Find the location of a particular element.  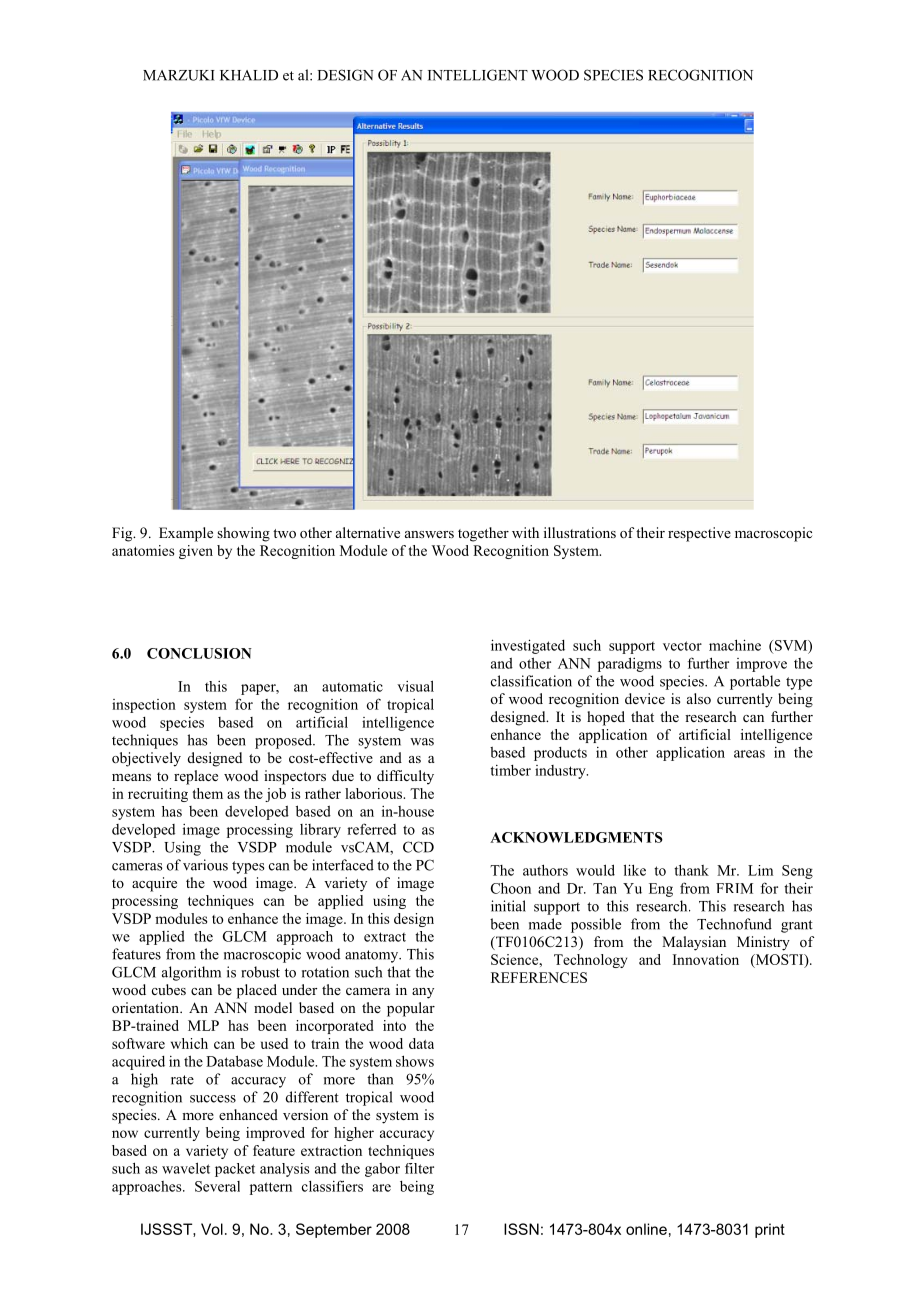

respective is located at coordinates (699, 534).
